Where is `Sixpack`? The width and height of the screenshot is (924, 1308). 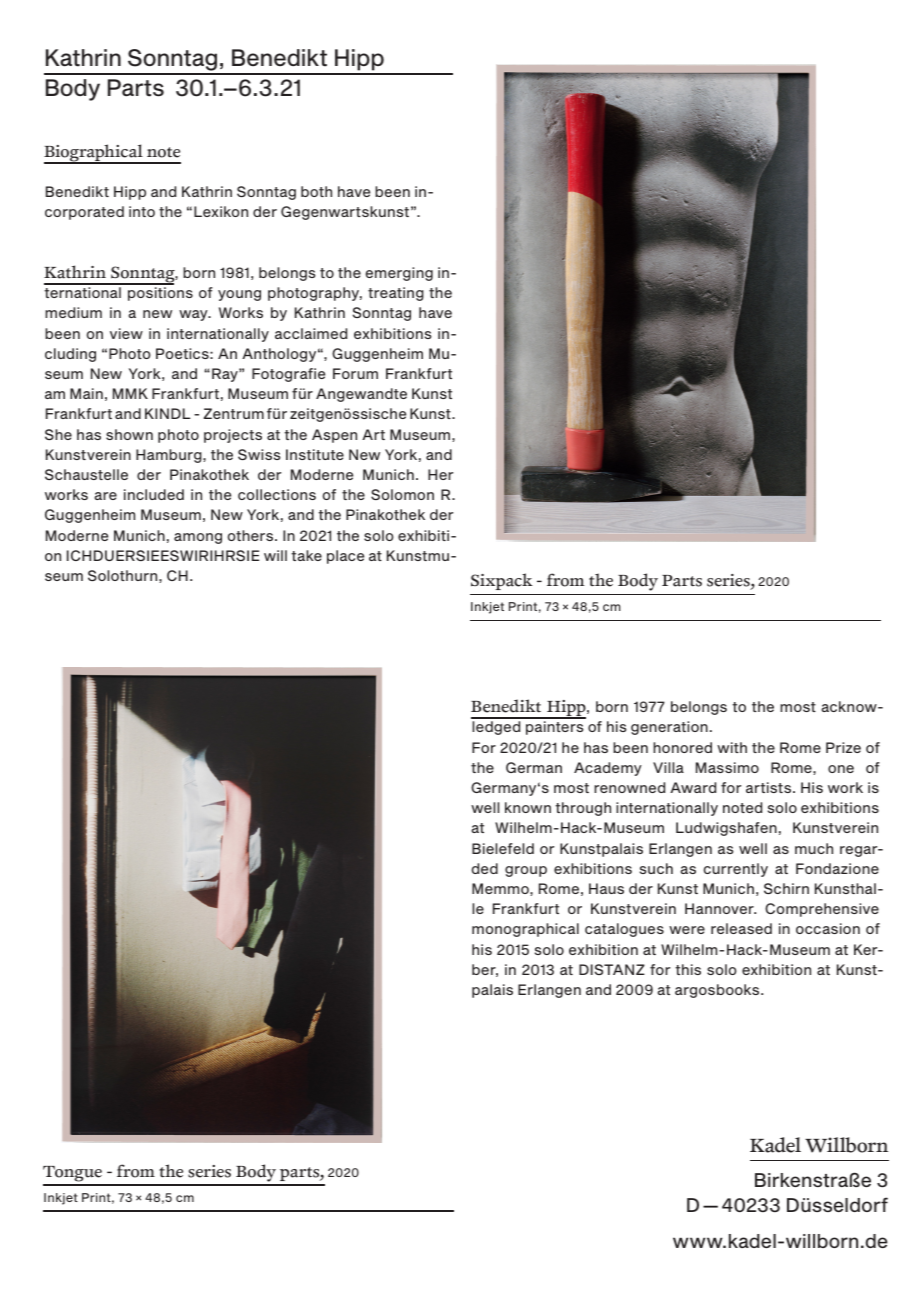 Sixpack is located at coordinates (502, 581).
